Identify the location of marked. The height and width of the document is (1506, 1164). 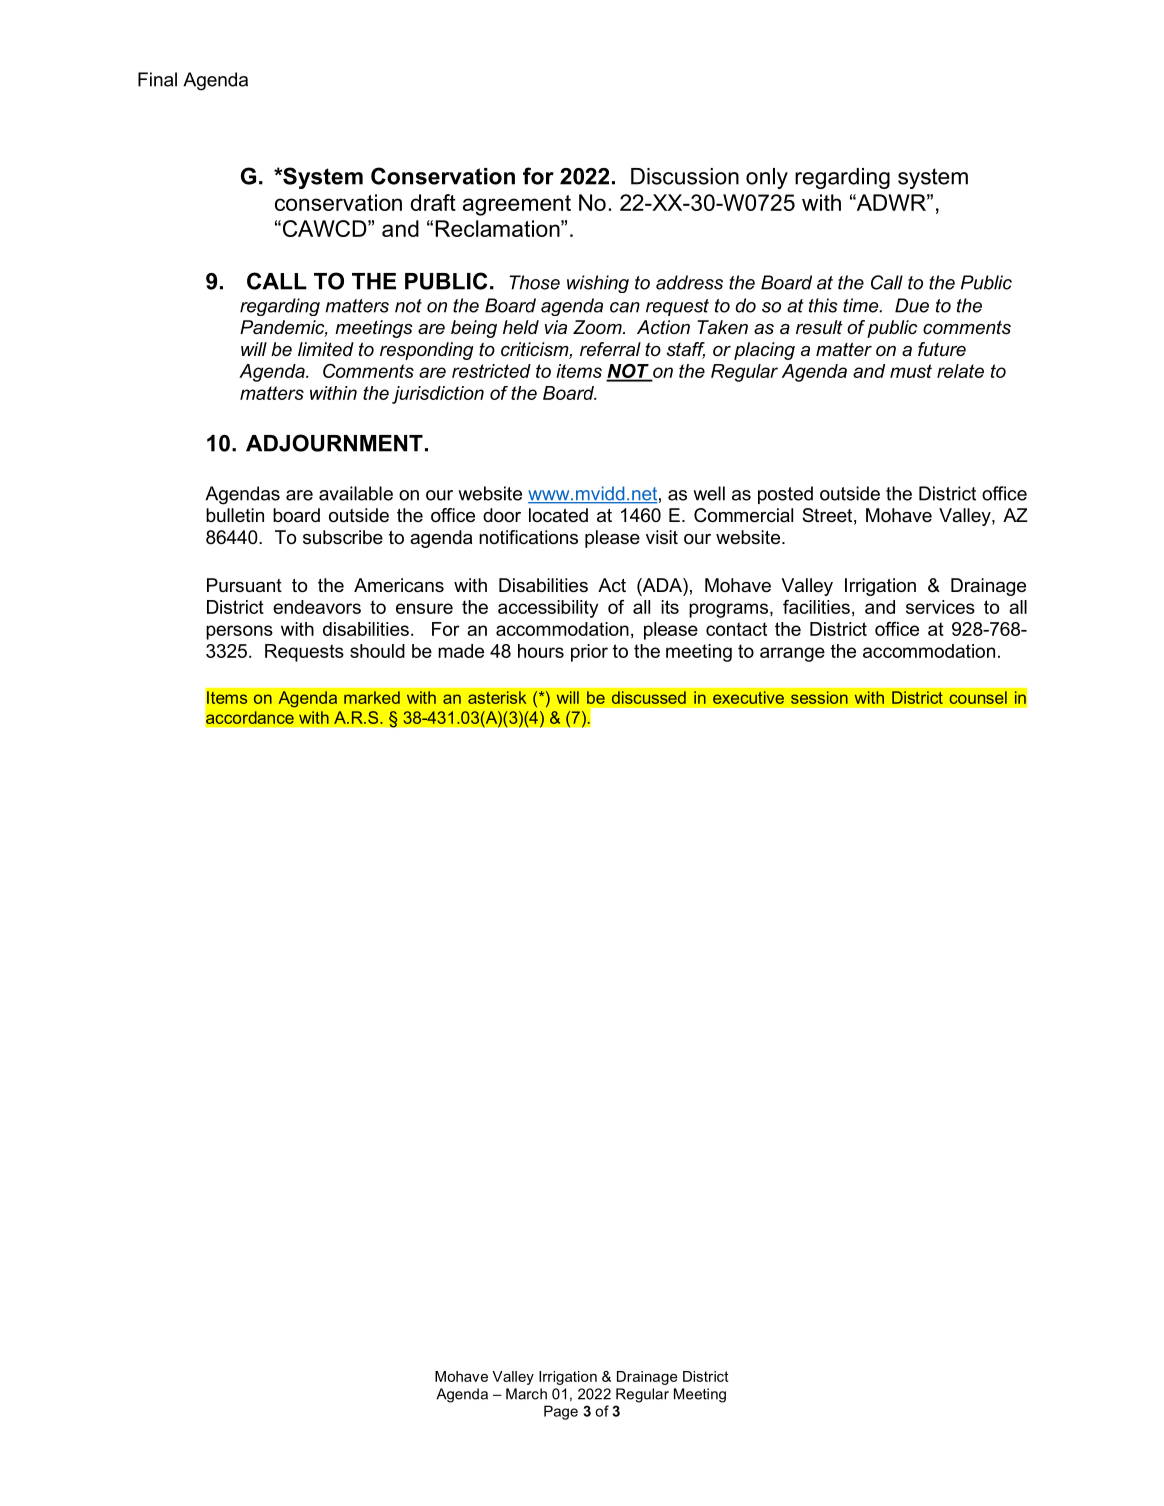
(372, 697).
